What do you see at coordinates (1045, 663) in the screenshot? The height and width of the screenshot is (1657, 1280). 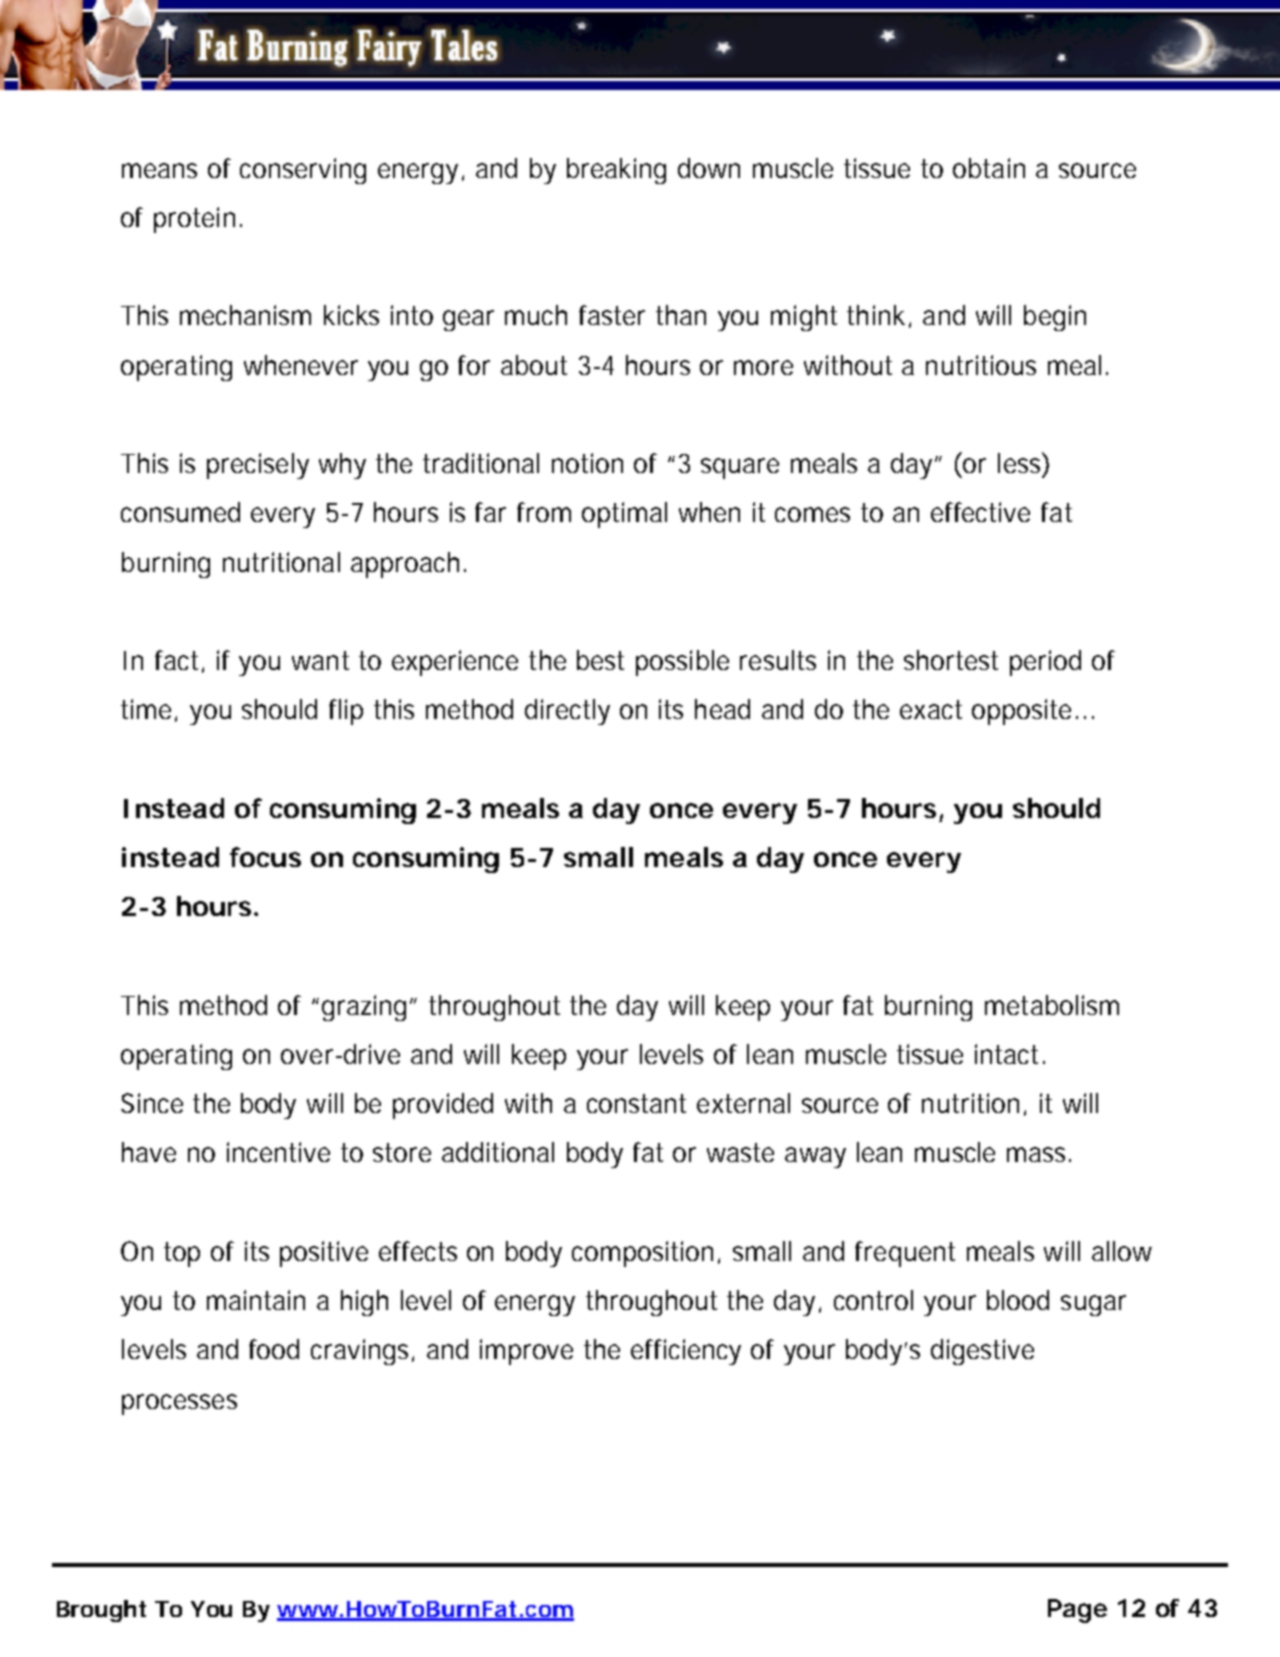 I see `period` at bounding box center [1045, 663].
